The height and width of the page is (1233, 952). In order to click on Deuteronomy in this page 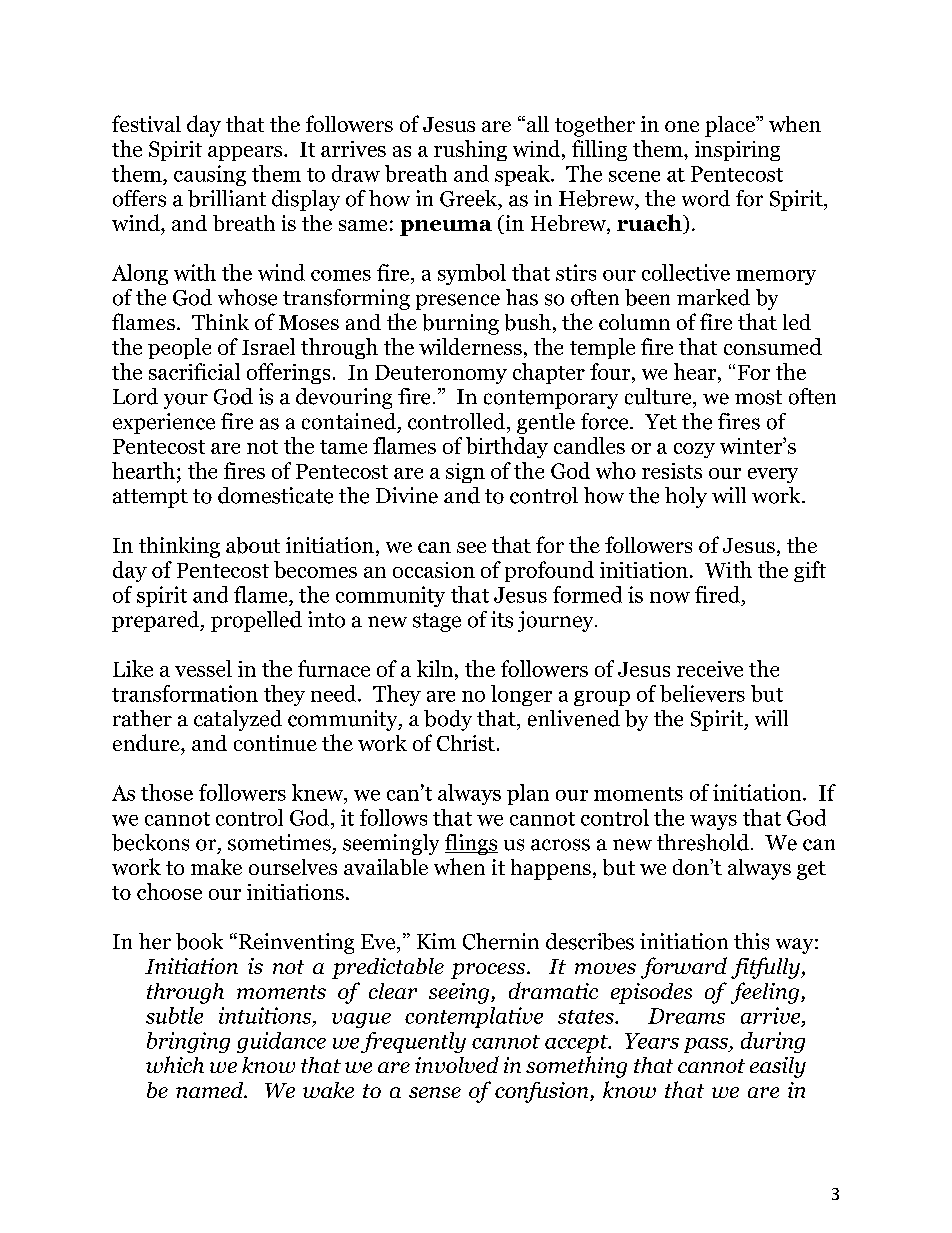, I will do `click(441, 374)`.
